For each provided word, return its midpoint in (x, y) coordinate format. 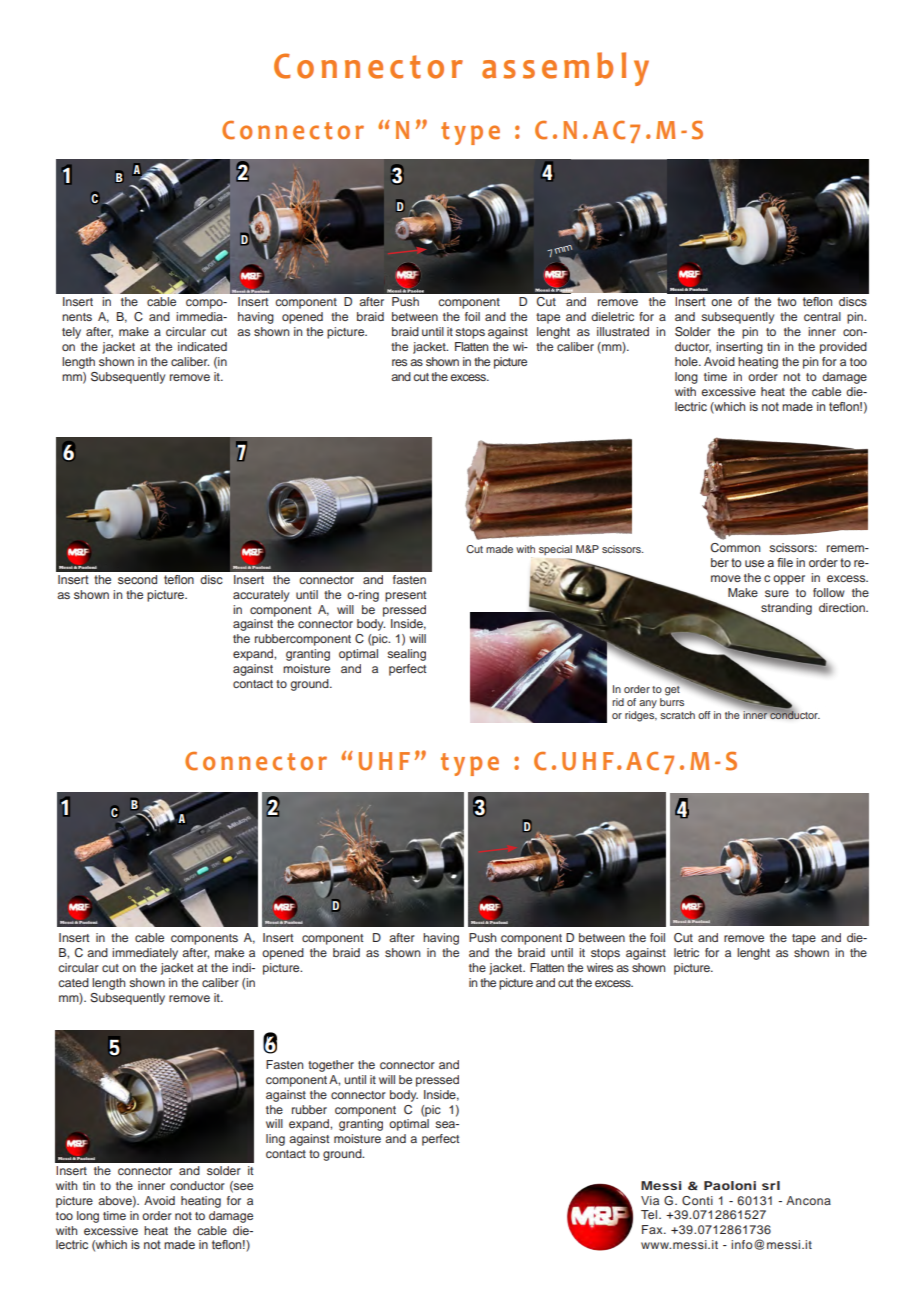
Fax (653, 1229)
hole (687, 361)
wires (600, 967)
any (648, 704)
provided (843, 348)
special (555, 550)
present (405, 596)
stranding (786, 609)
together (331, 1066)
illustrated (623, 331)
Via (650, 1200)
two (786, 301)
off (704, 715)
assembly (565, 69)
